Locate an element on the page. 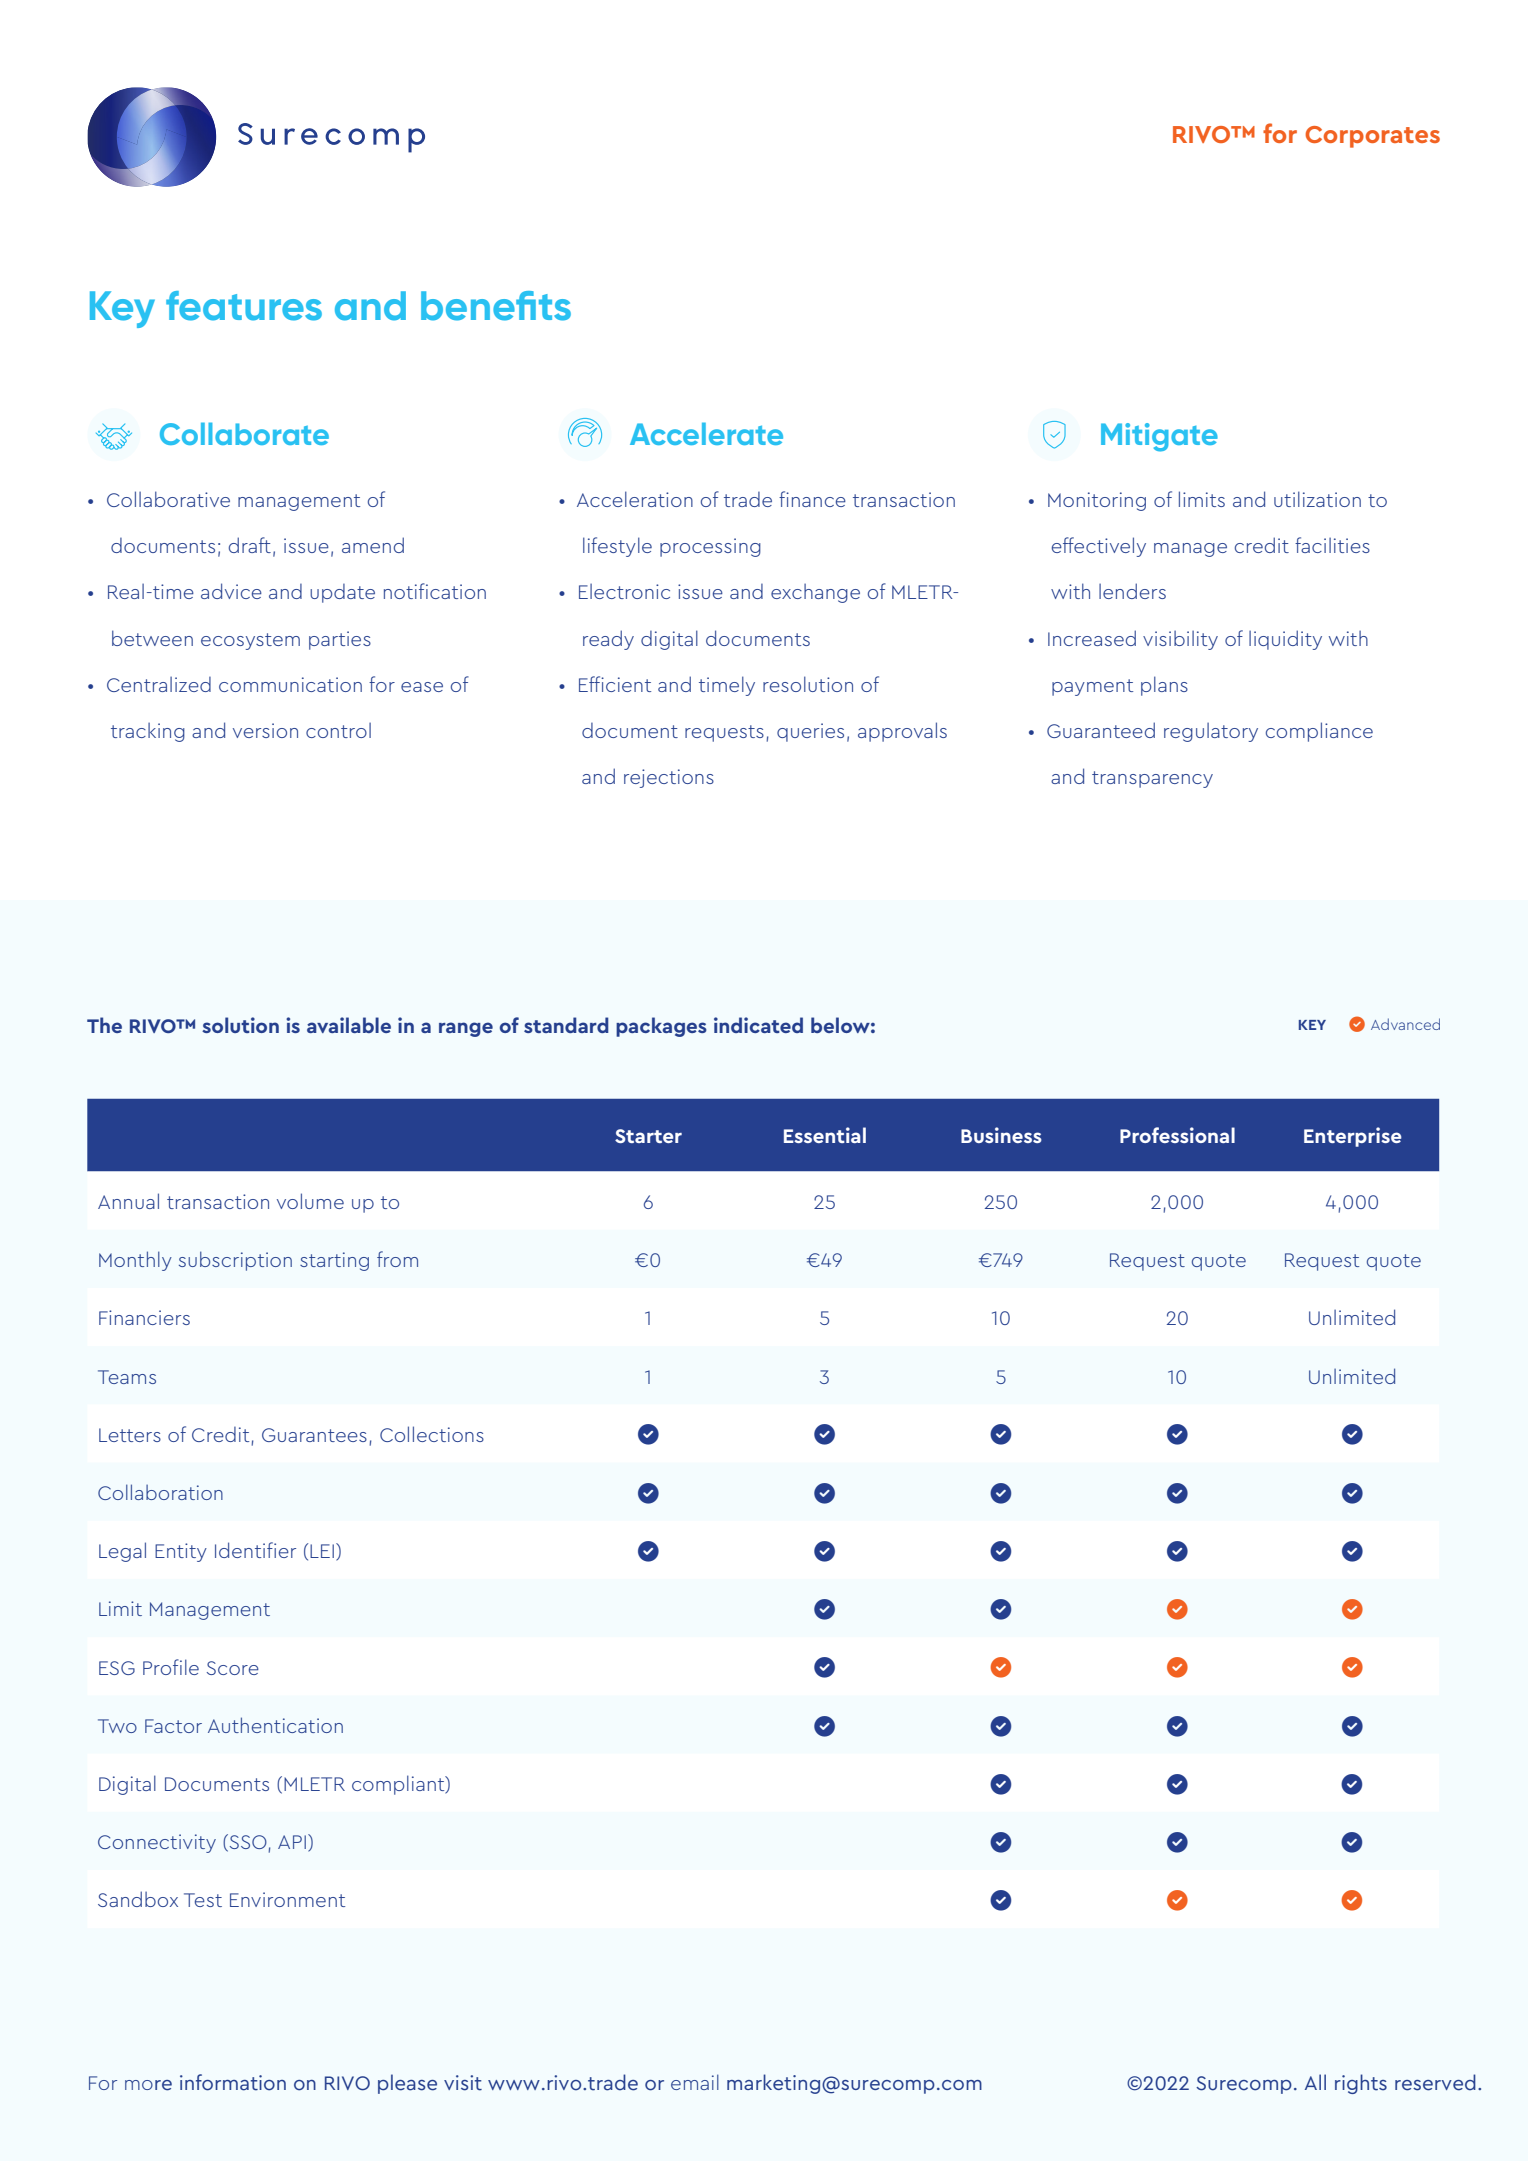 Image resolution: width=1528 pixels, height=2161 pixels. Corporates is located at coordinates (1372, 137).
